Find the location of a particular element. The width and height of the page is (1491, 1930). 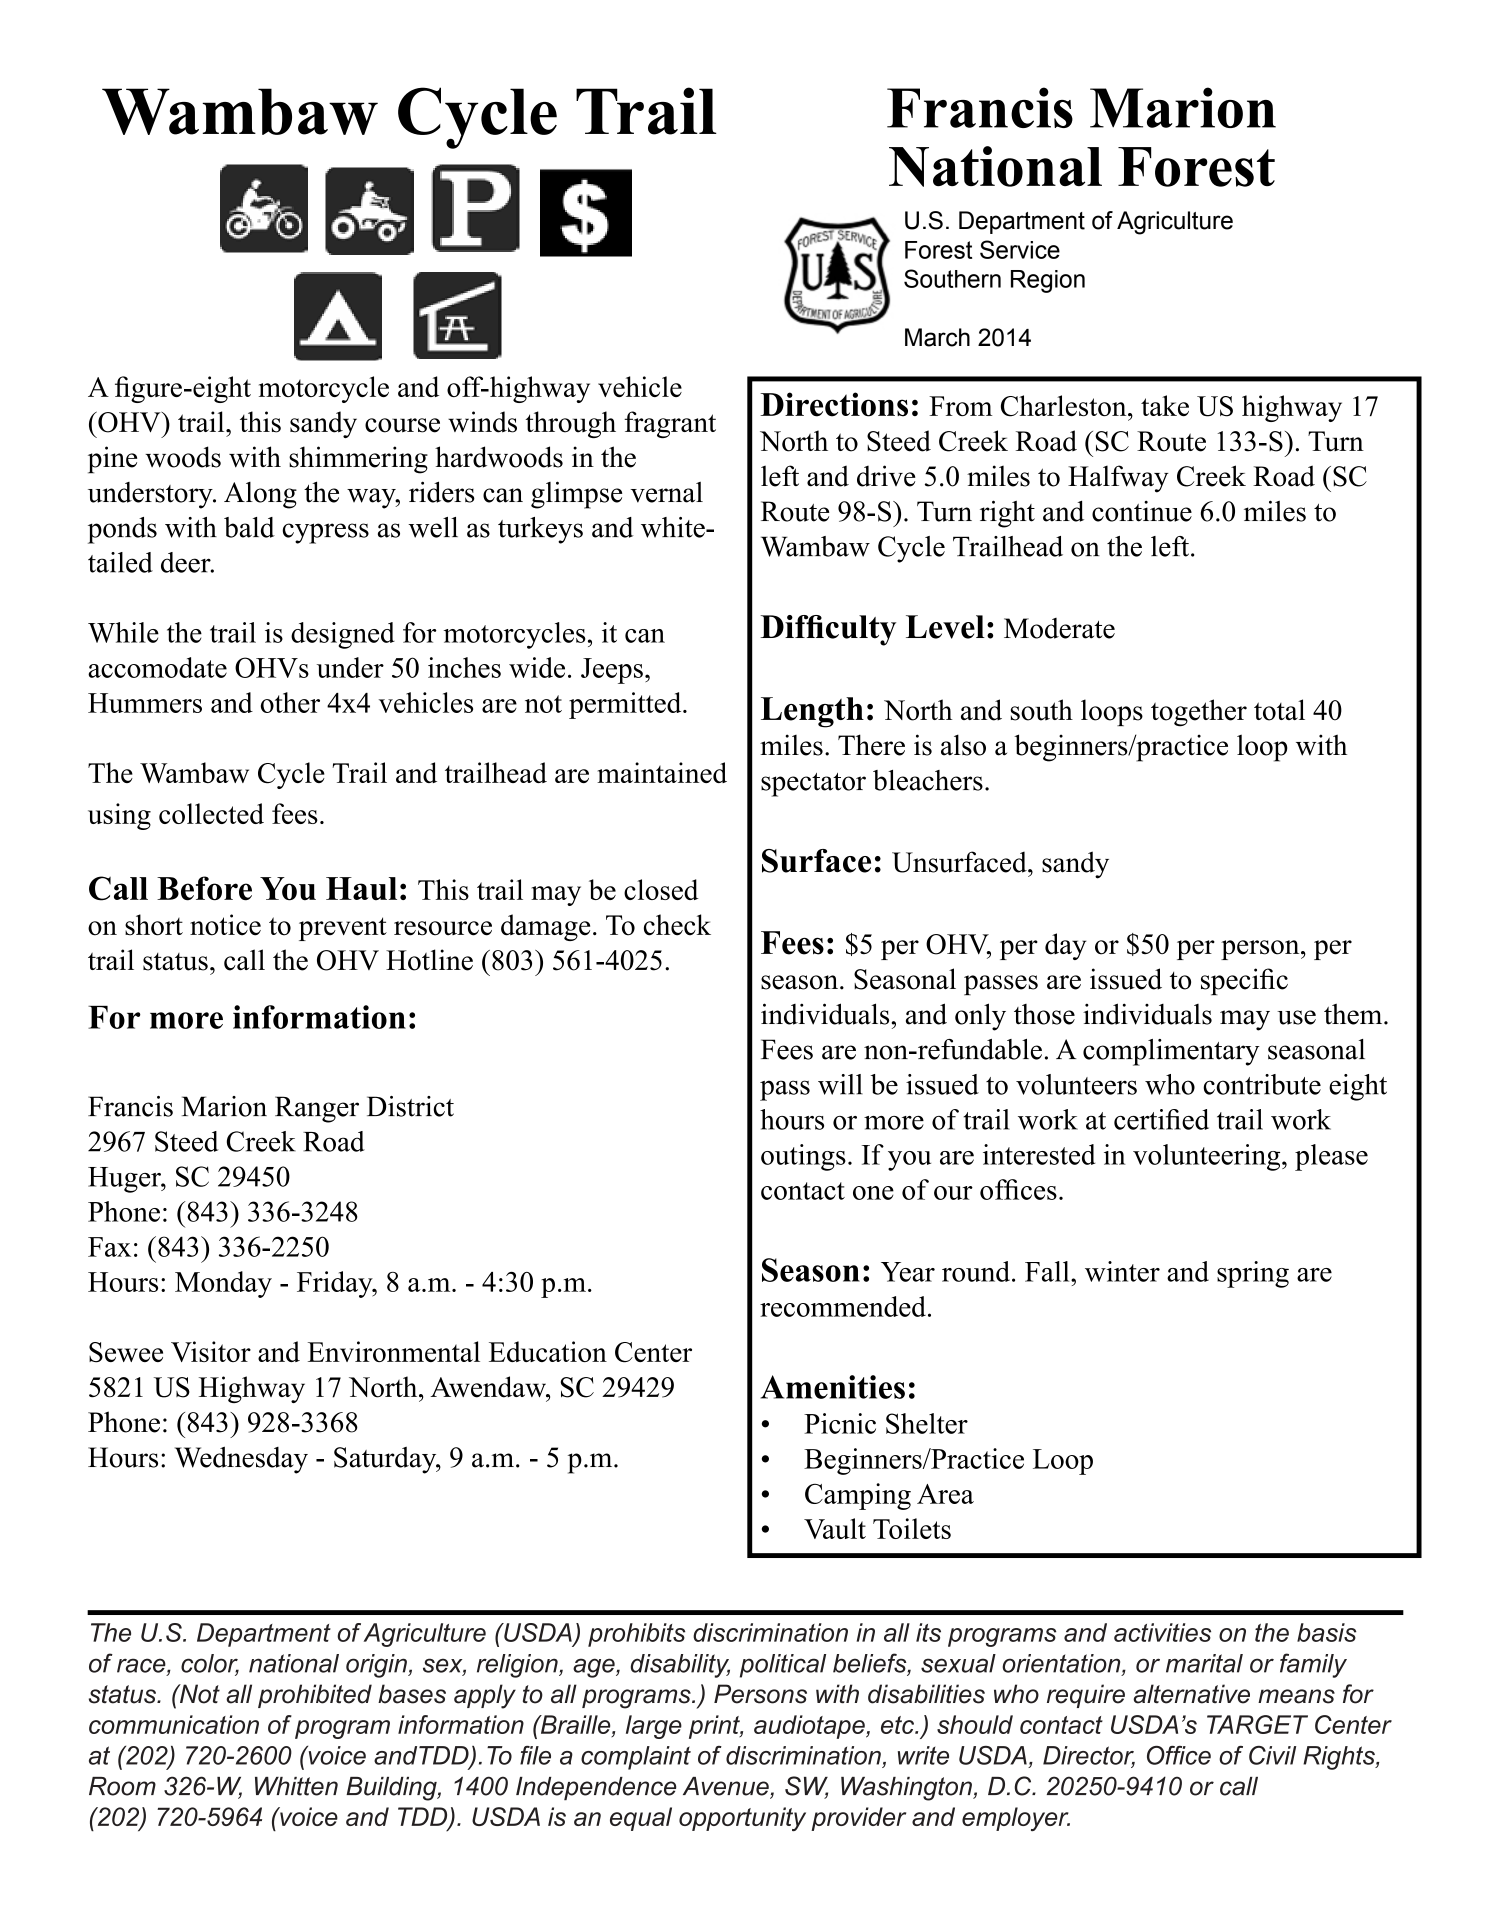

Whitten is located at coordinates (296, 1786).
